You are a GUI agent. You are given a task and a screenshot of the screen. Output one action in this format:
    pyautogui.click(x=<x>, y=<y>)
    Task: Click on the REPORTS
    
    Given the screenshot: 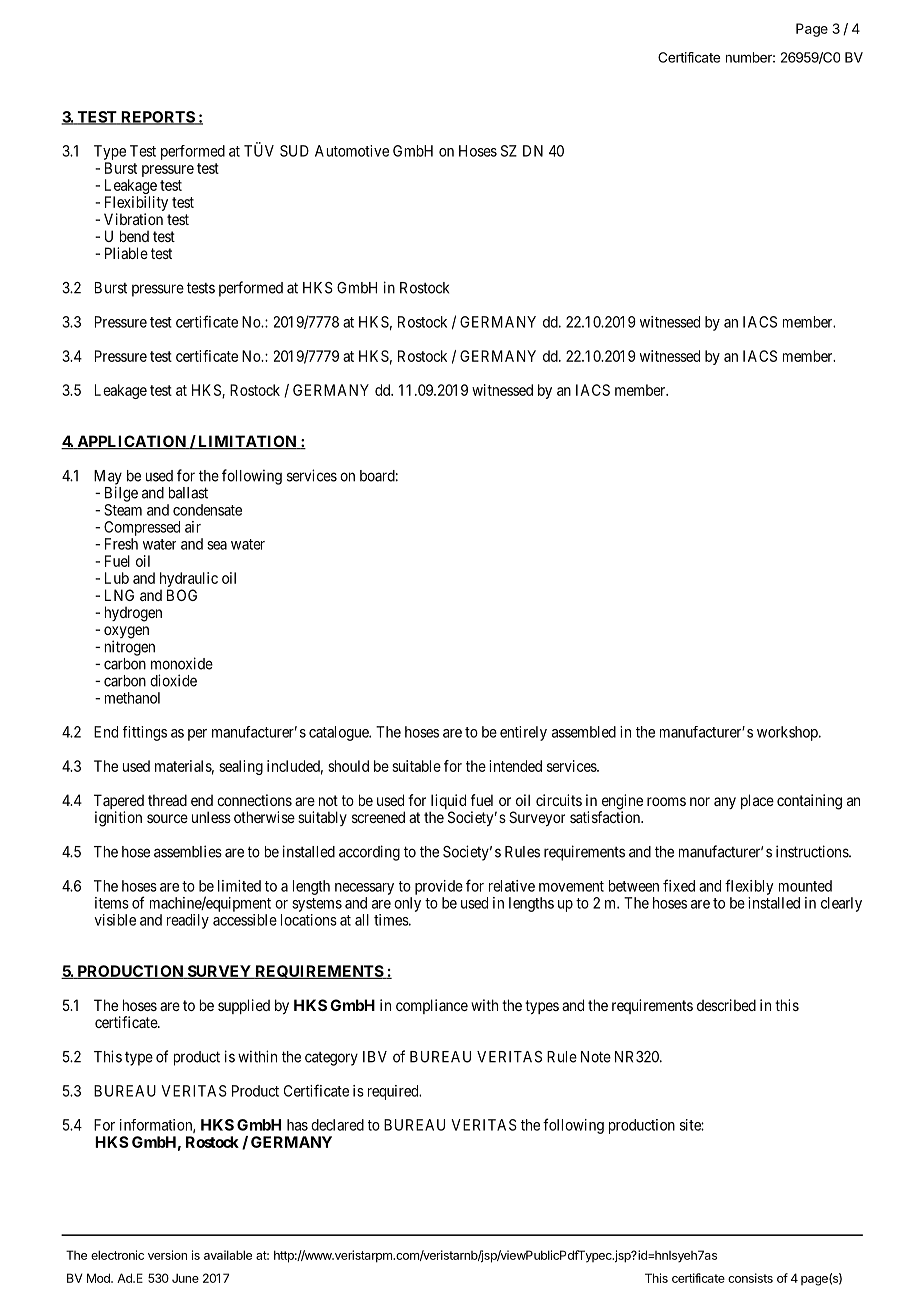 What is the action you would take?
    pyautogui.click(x=157, y=118)
